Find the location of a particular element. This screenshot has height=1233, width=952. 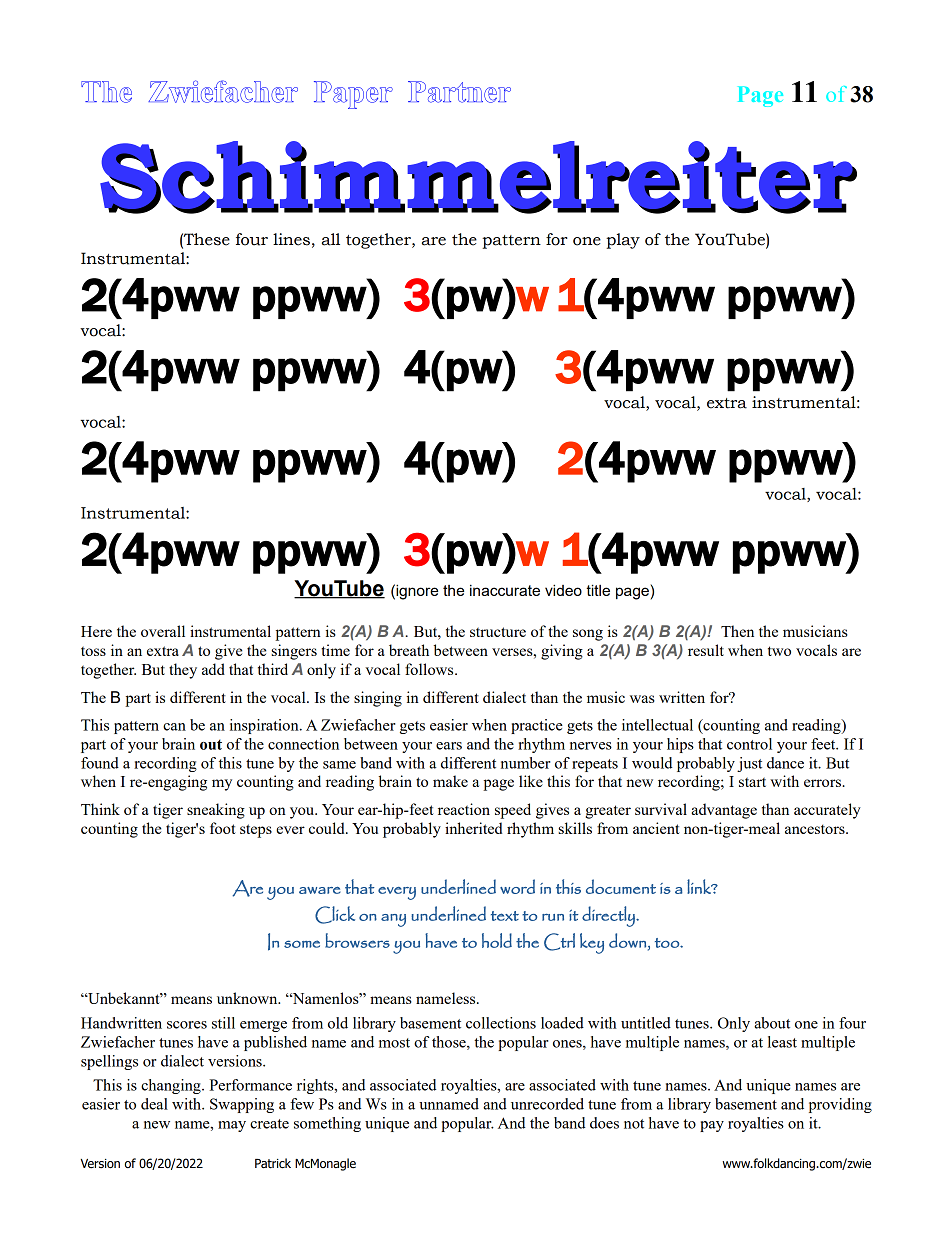

they is located at coordinates (183, 671).
